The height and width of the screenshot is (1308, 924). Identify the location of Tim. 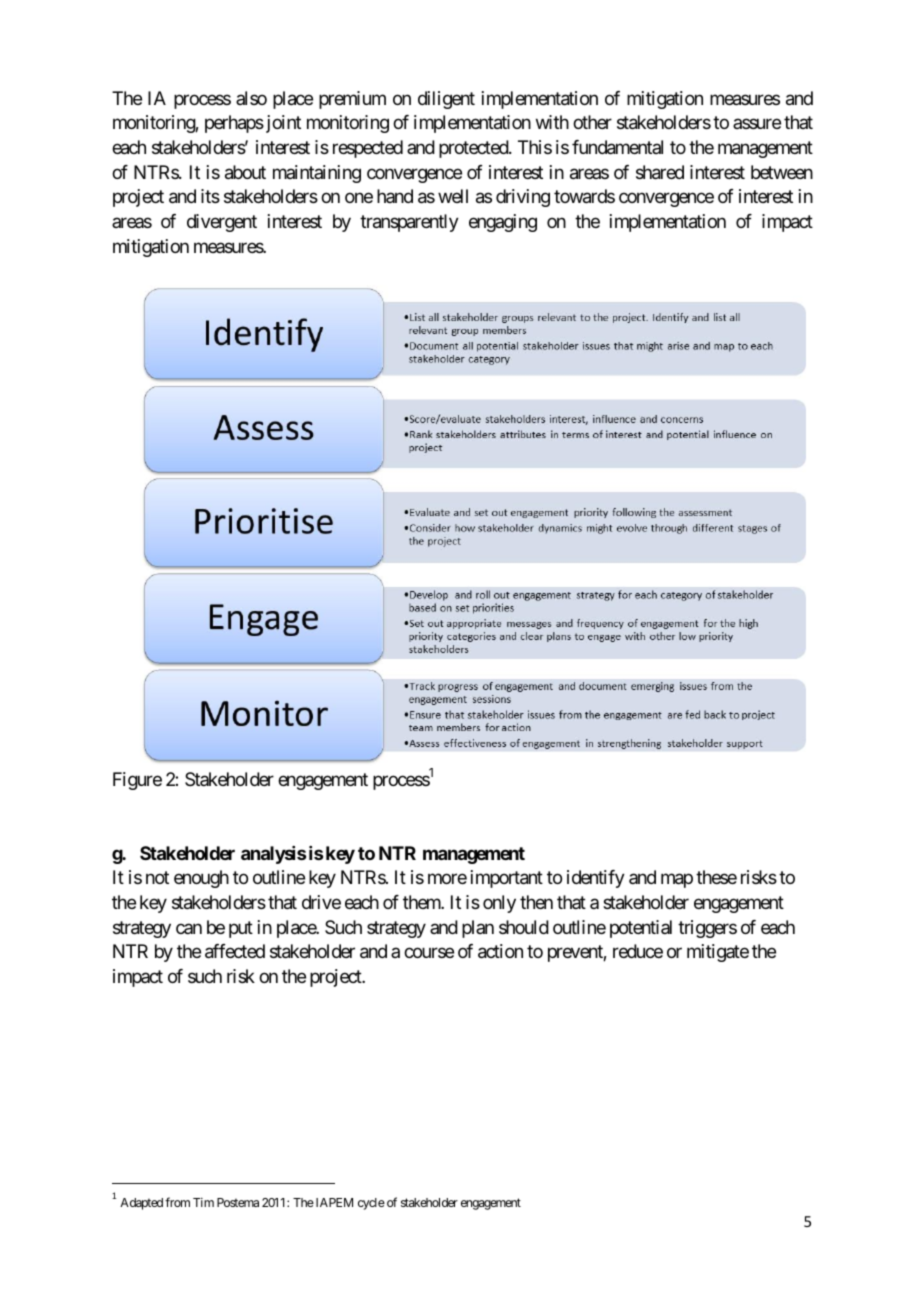
(203, 1202).
